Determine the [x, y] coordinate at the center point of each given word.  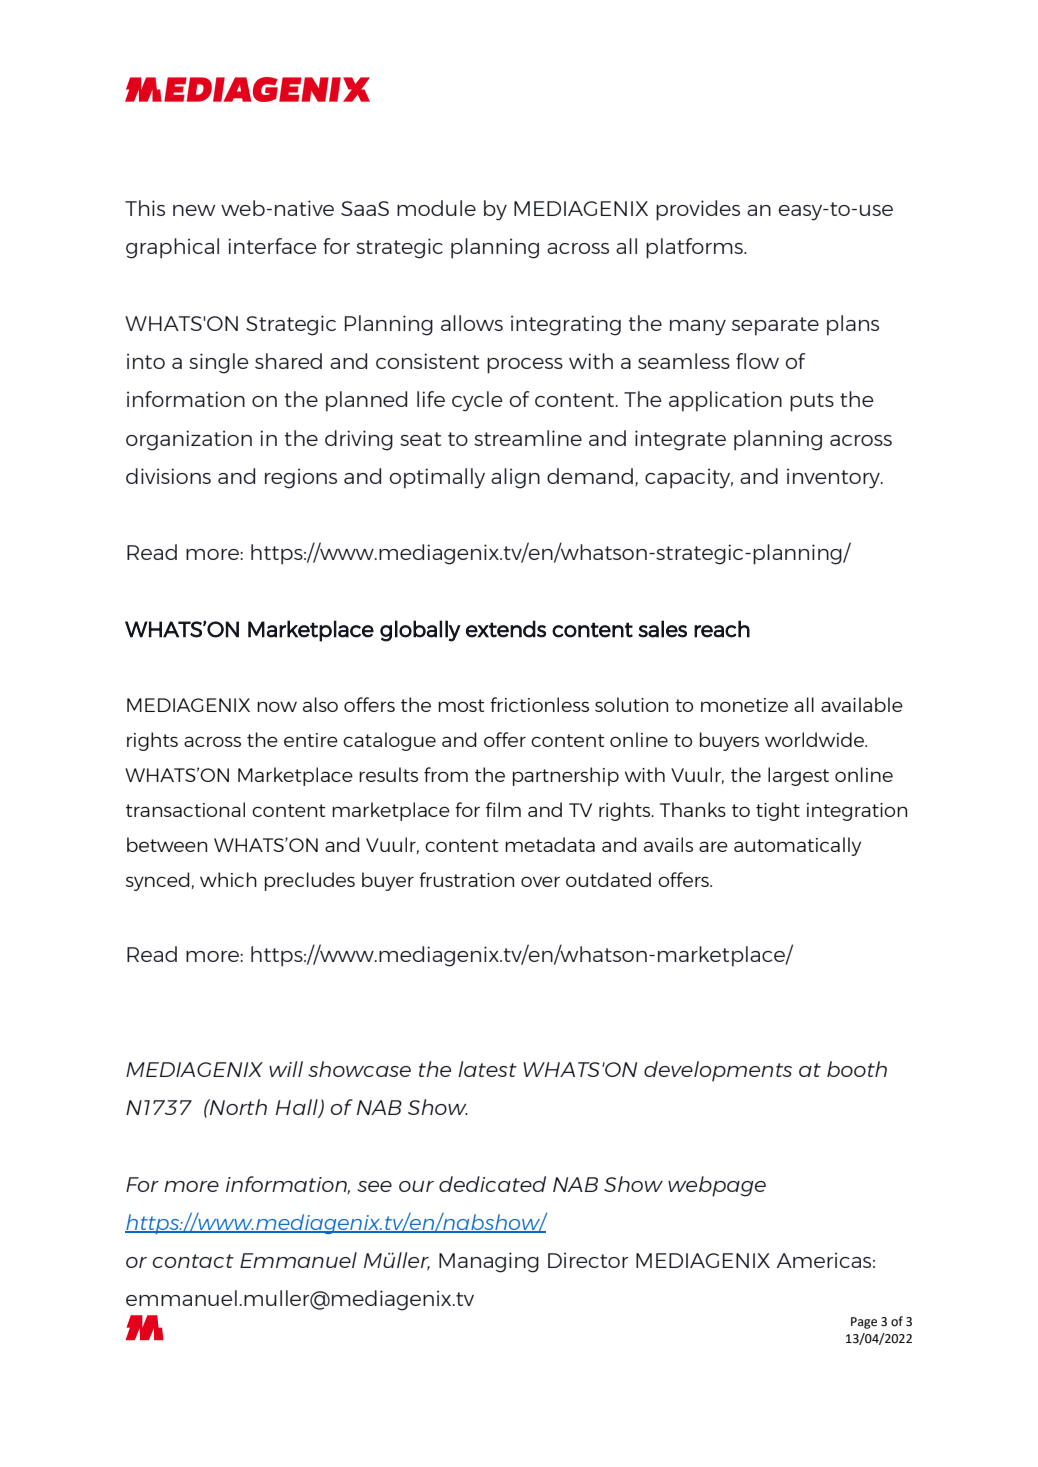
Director [588, 1260]
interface [272, 246]
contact [193, 1261]
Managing [489, 1262]
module [436, 208]
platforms [695, 248]
